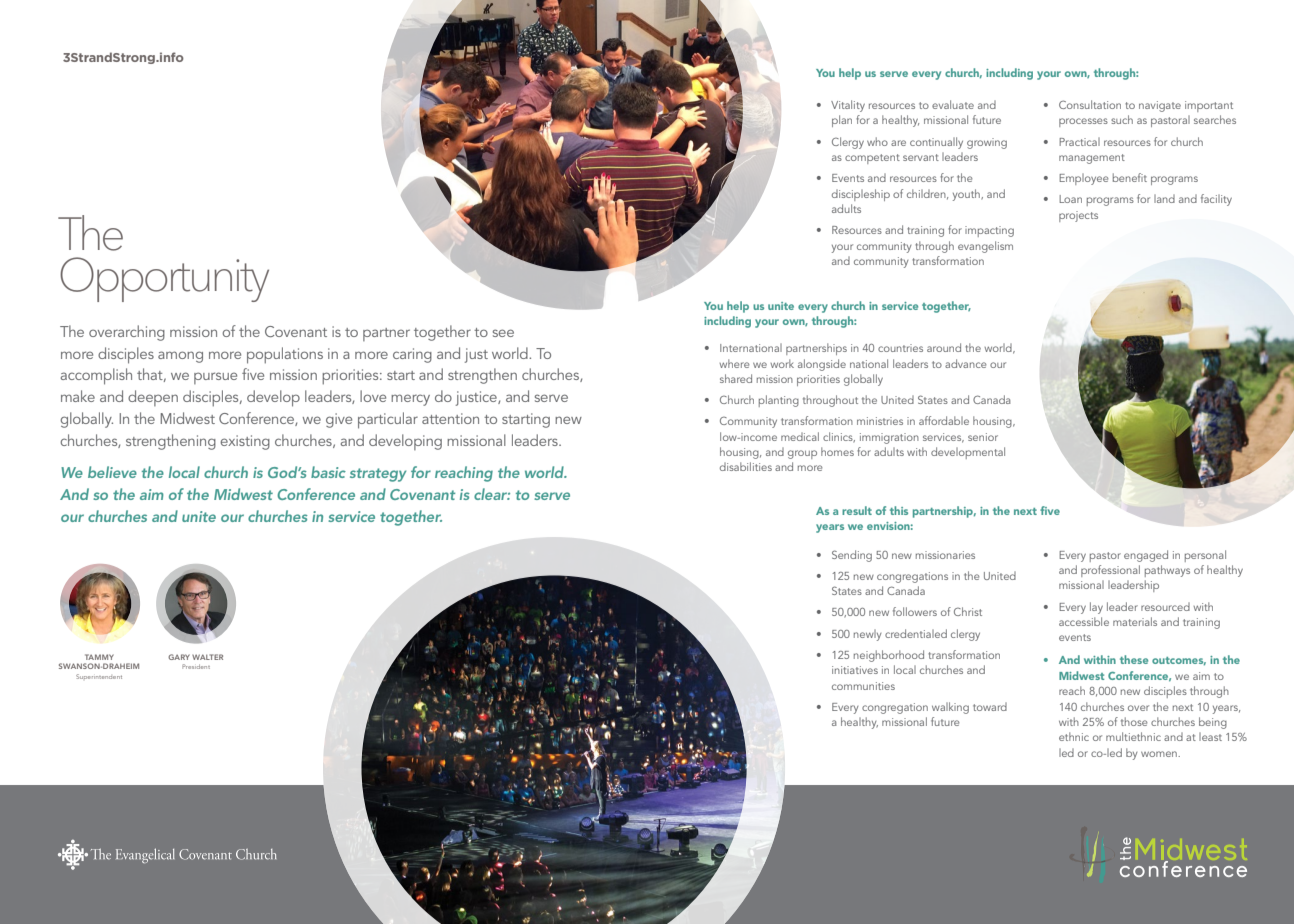 The width and height of the page is (1294, 924). Describe the element at coordinates (164, 279) in the page. I see `Opportunity` at that location.
